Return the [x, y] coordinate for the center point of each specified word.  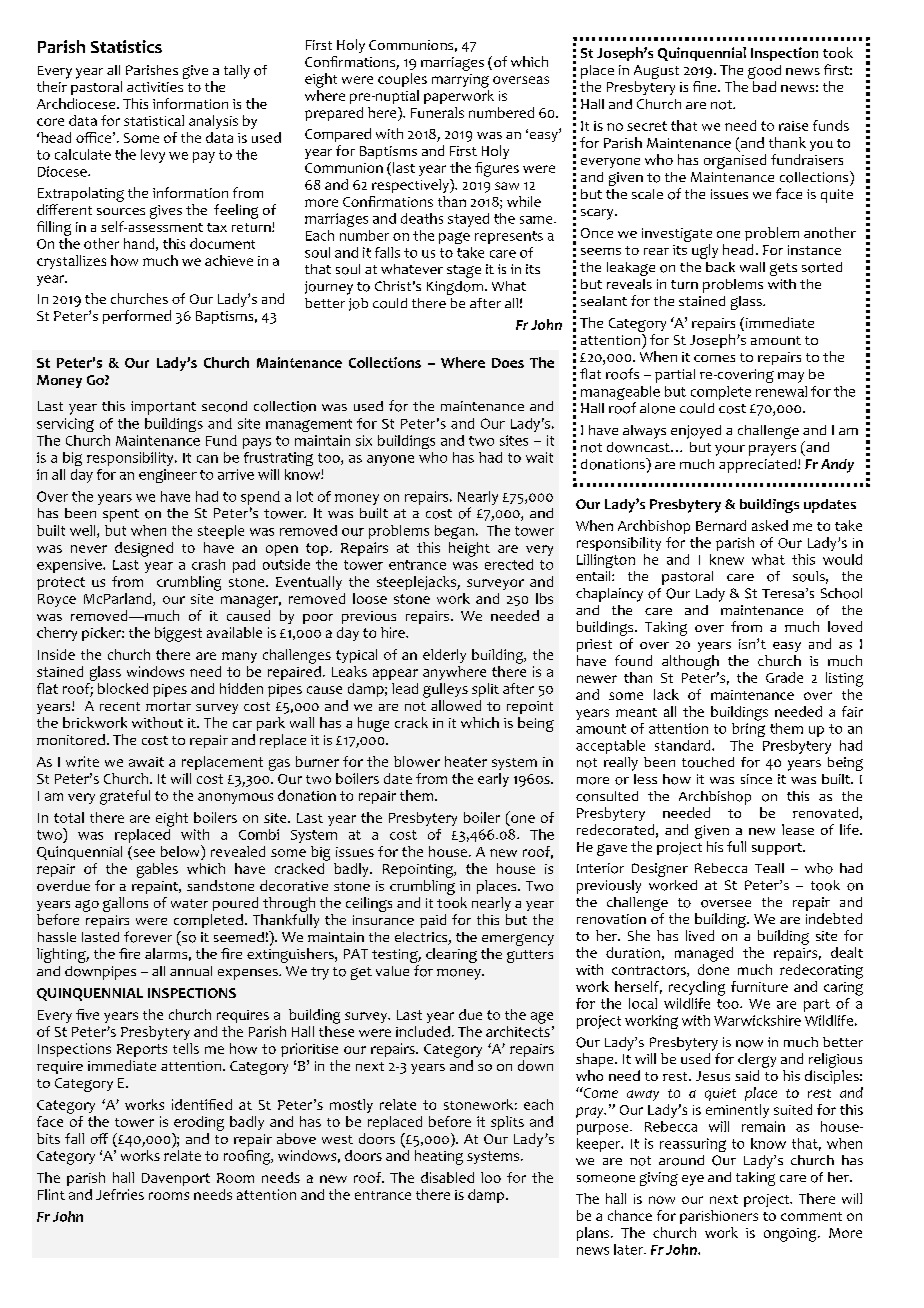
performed [137, 317]
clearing [451, 955]
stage [464, 271]
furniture [759, 986]
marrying [460, 81]
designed [144, 549]
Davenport [176, 1179]
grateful [125, 797]
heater [466, 761]
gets [783, 269]
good [764, 72]
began [454, 532]
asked [770, 525]
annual [191, 971]
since [756, 779]
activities [155, 87]
